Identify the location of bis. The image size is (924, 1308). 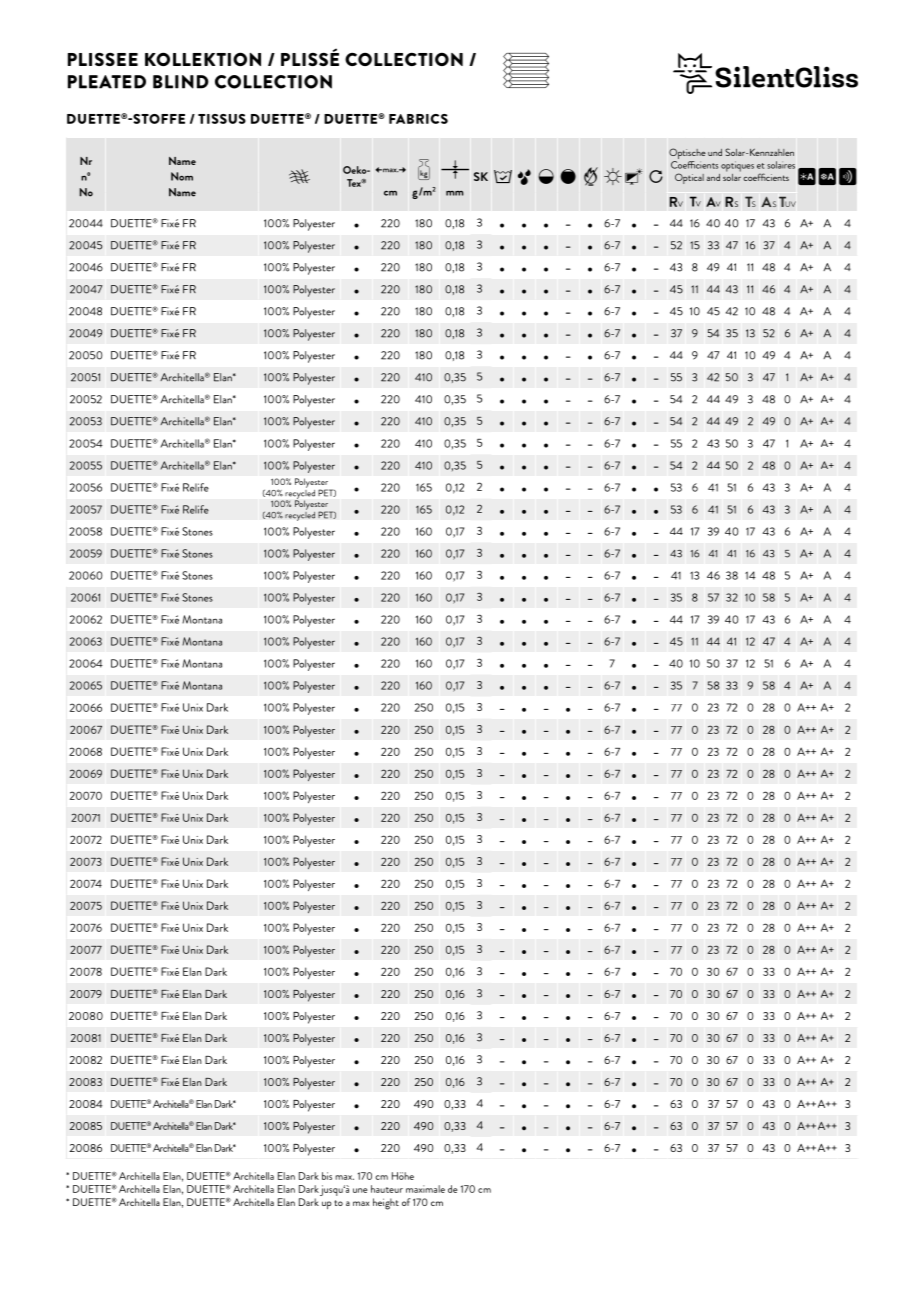
(327, 1176).
